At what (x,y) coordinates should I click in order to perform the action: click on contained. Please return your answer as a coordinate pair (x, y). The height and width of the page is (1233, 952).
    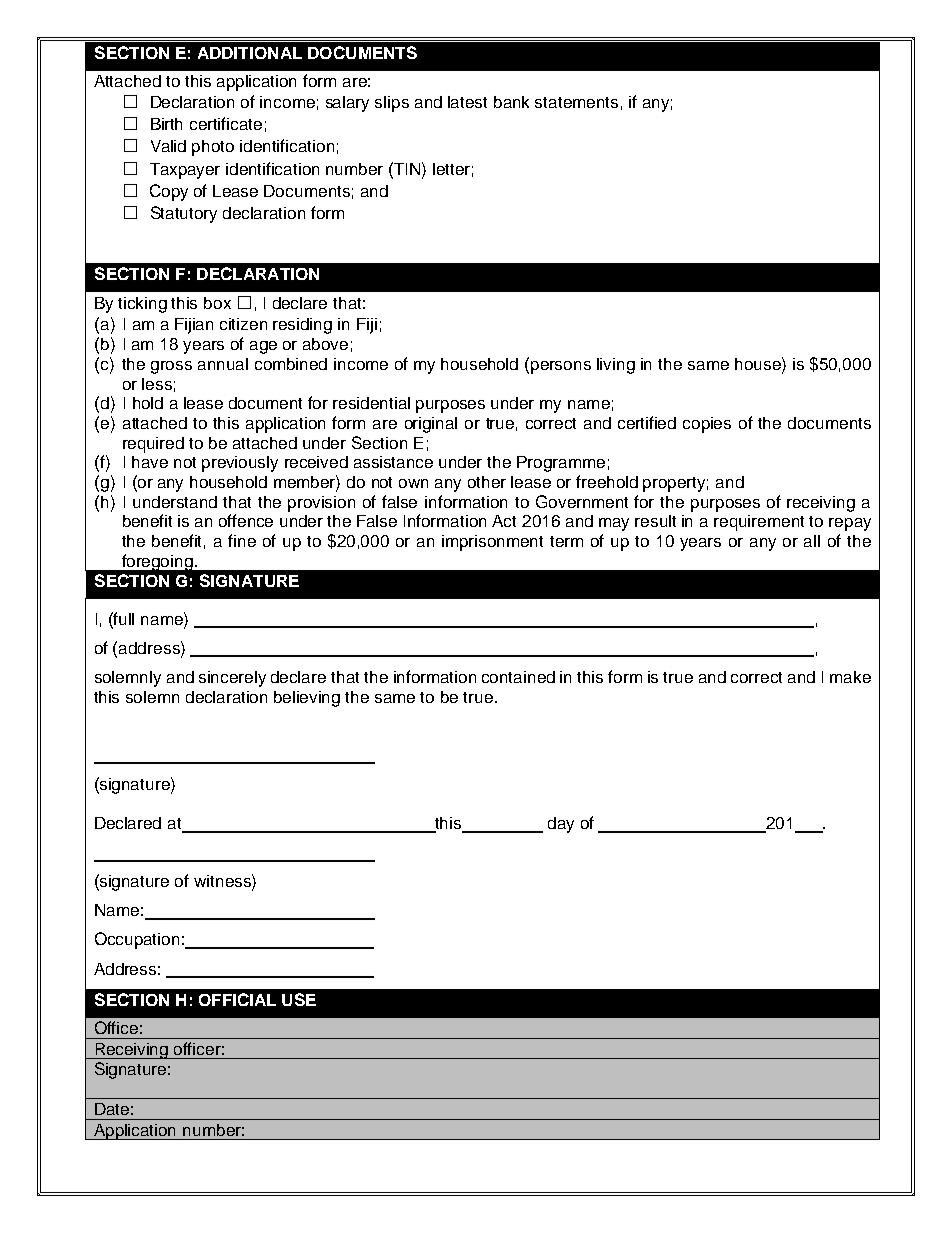
    Looking at the image, I should click on (518, 677).
